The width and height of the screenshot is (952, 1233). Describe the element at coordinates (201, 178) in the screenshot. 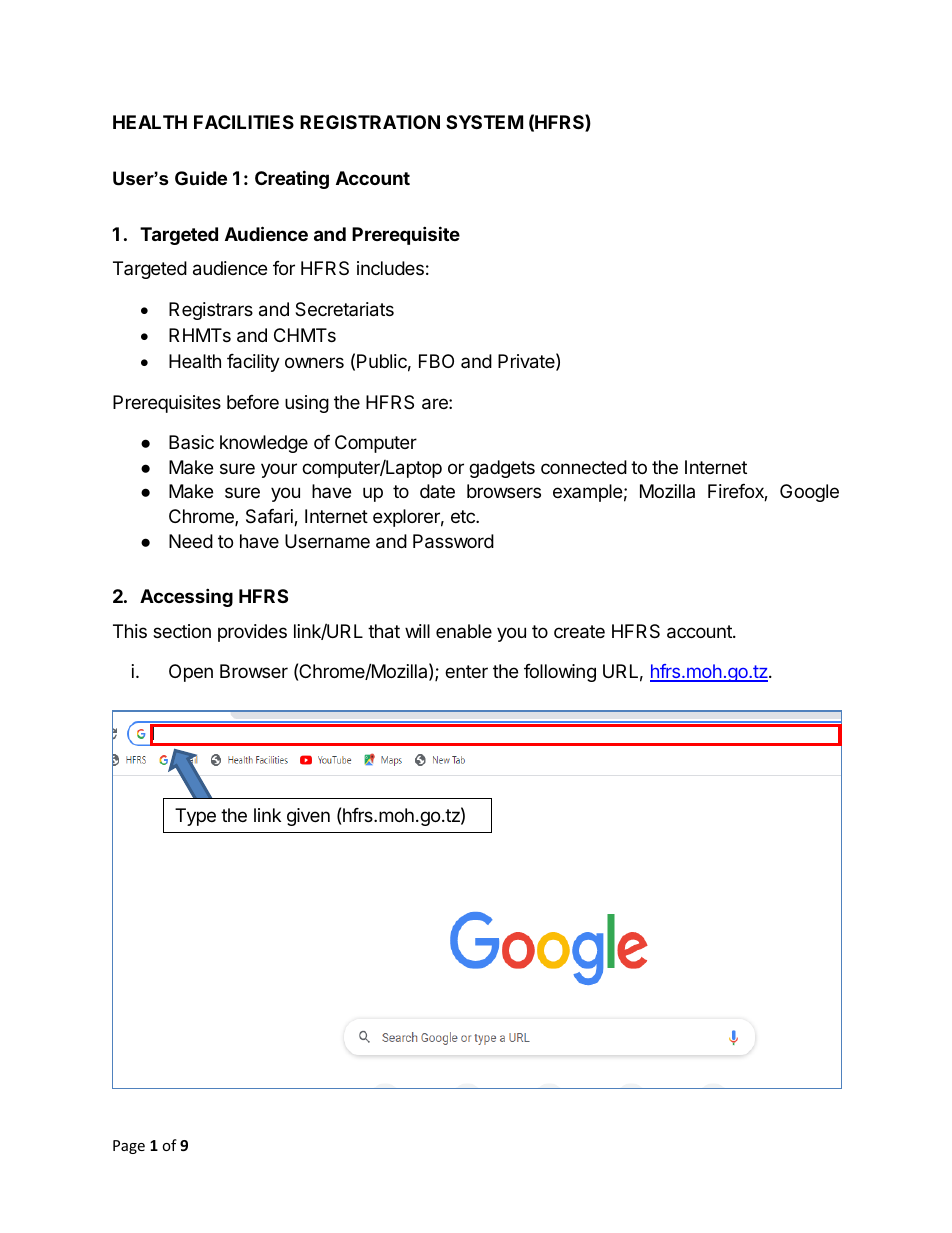

I see `Guide` at that location.
